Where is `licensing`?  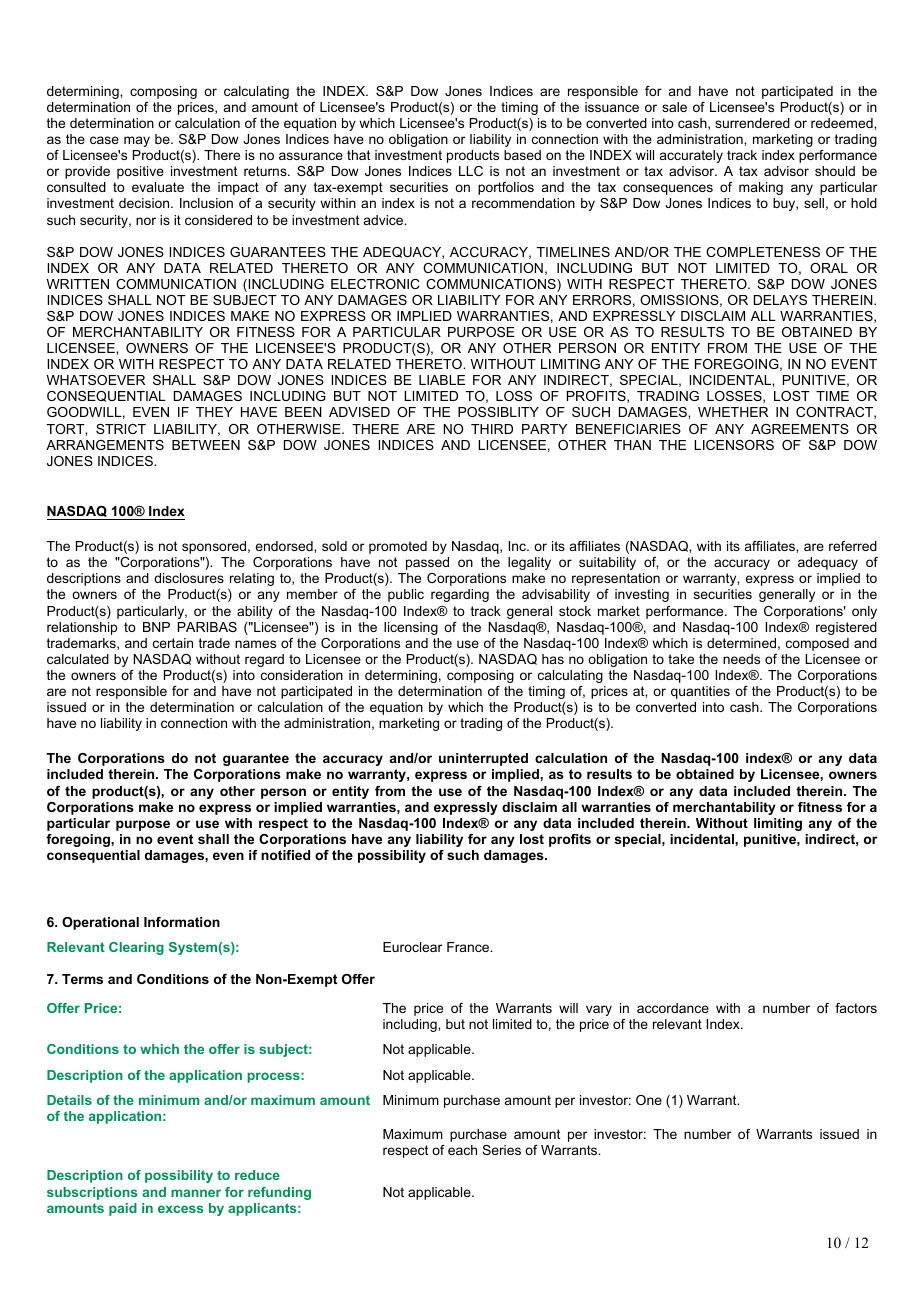 licensing is located at coordinates (411, 628).
